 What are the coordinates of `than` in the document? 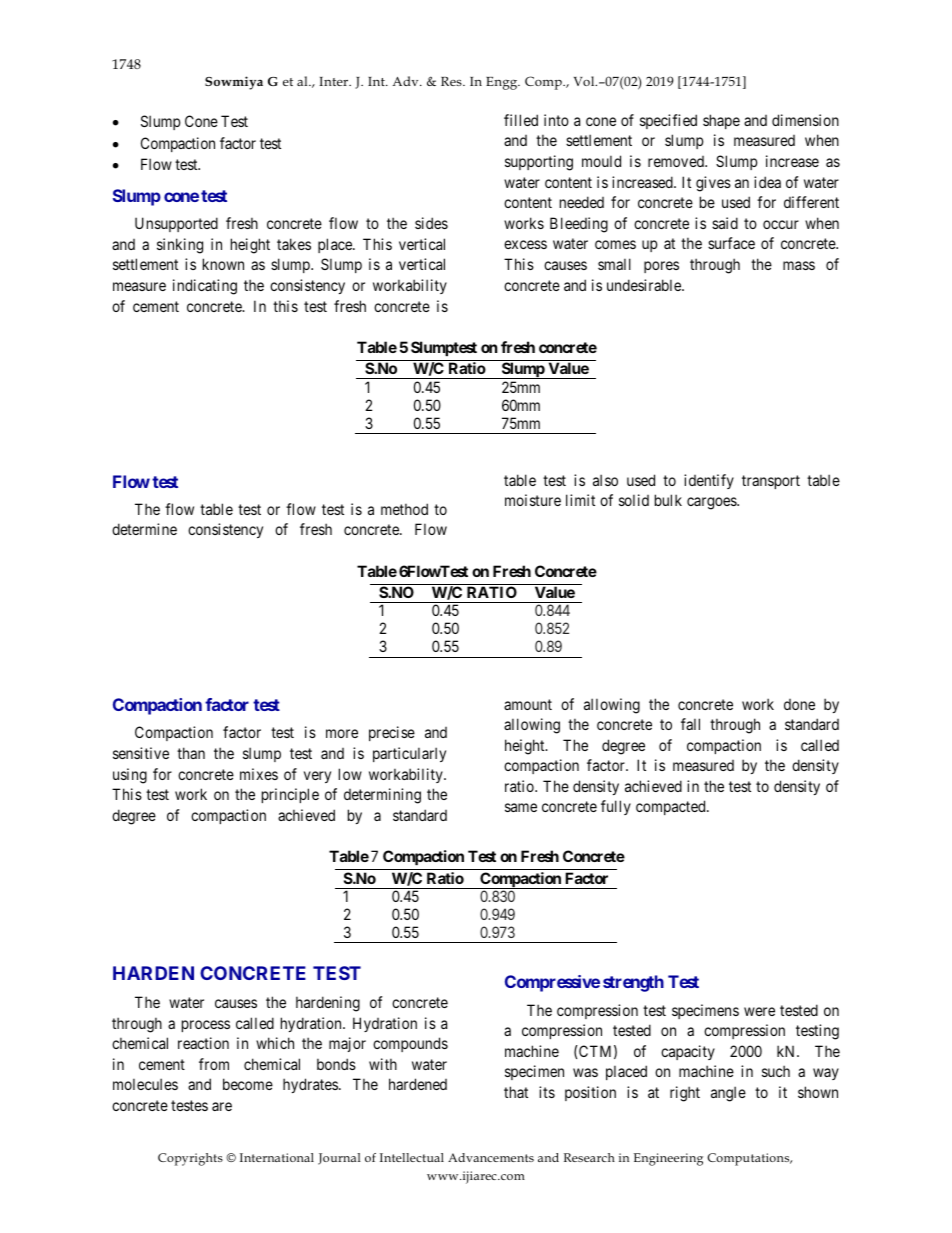 It's located at (191, 753).
